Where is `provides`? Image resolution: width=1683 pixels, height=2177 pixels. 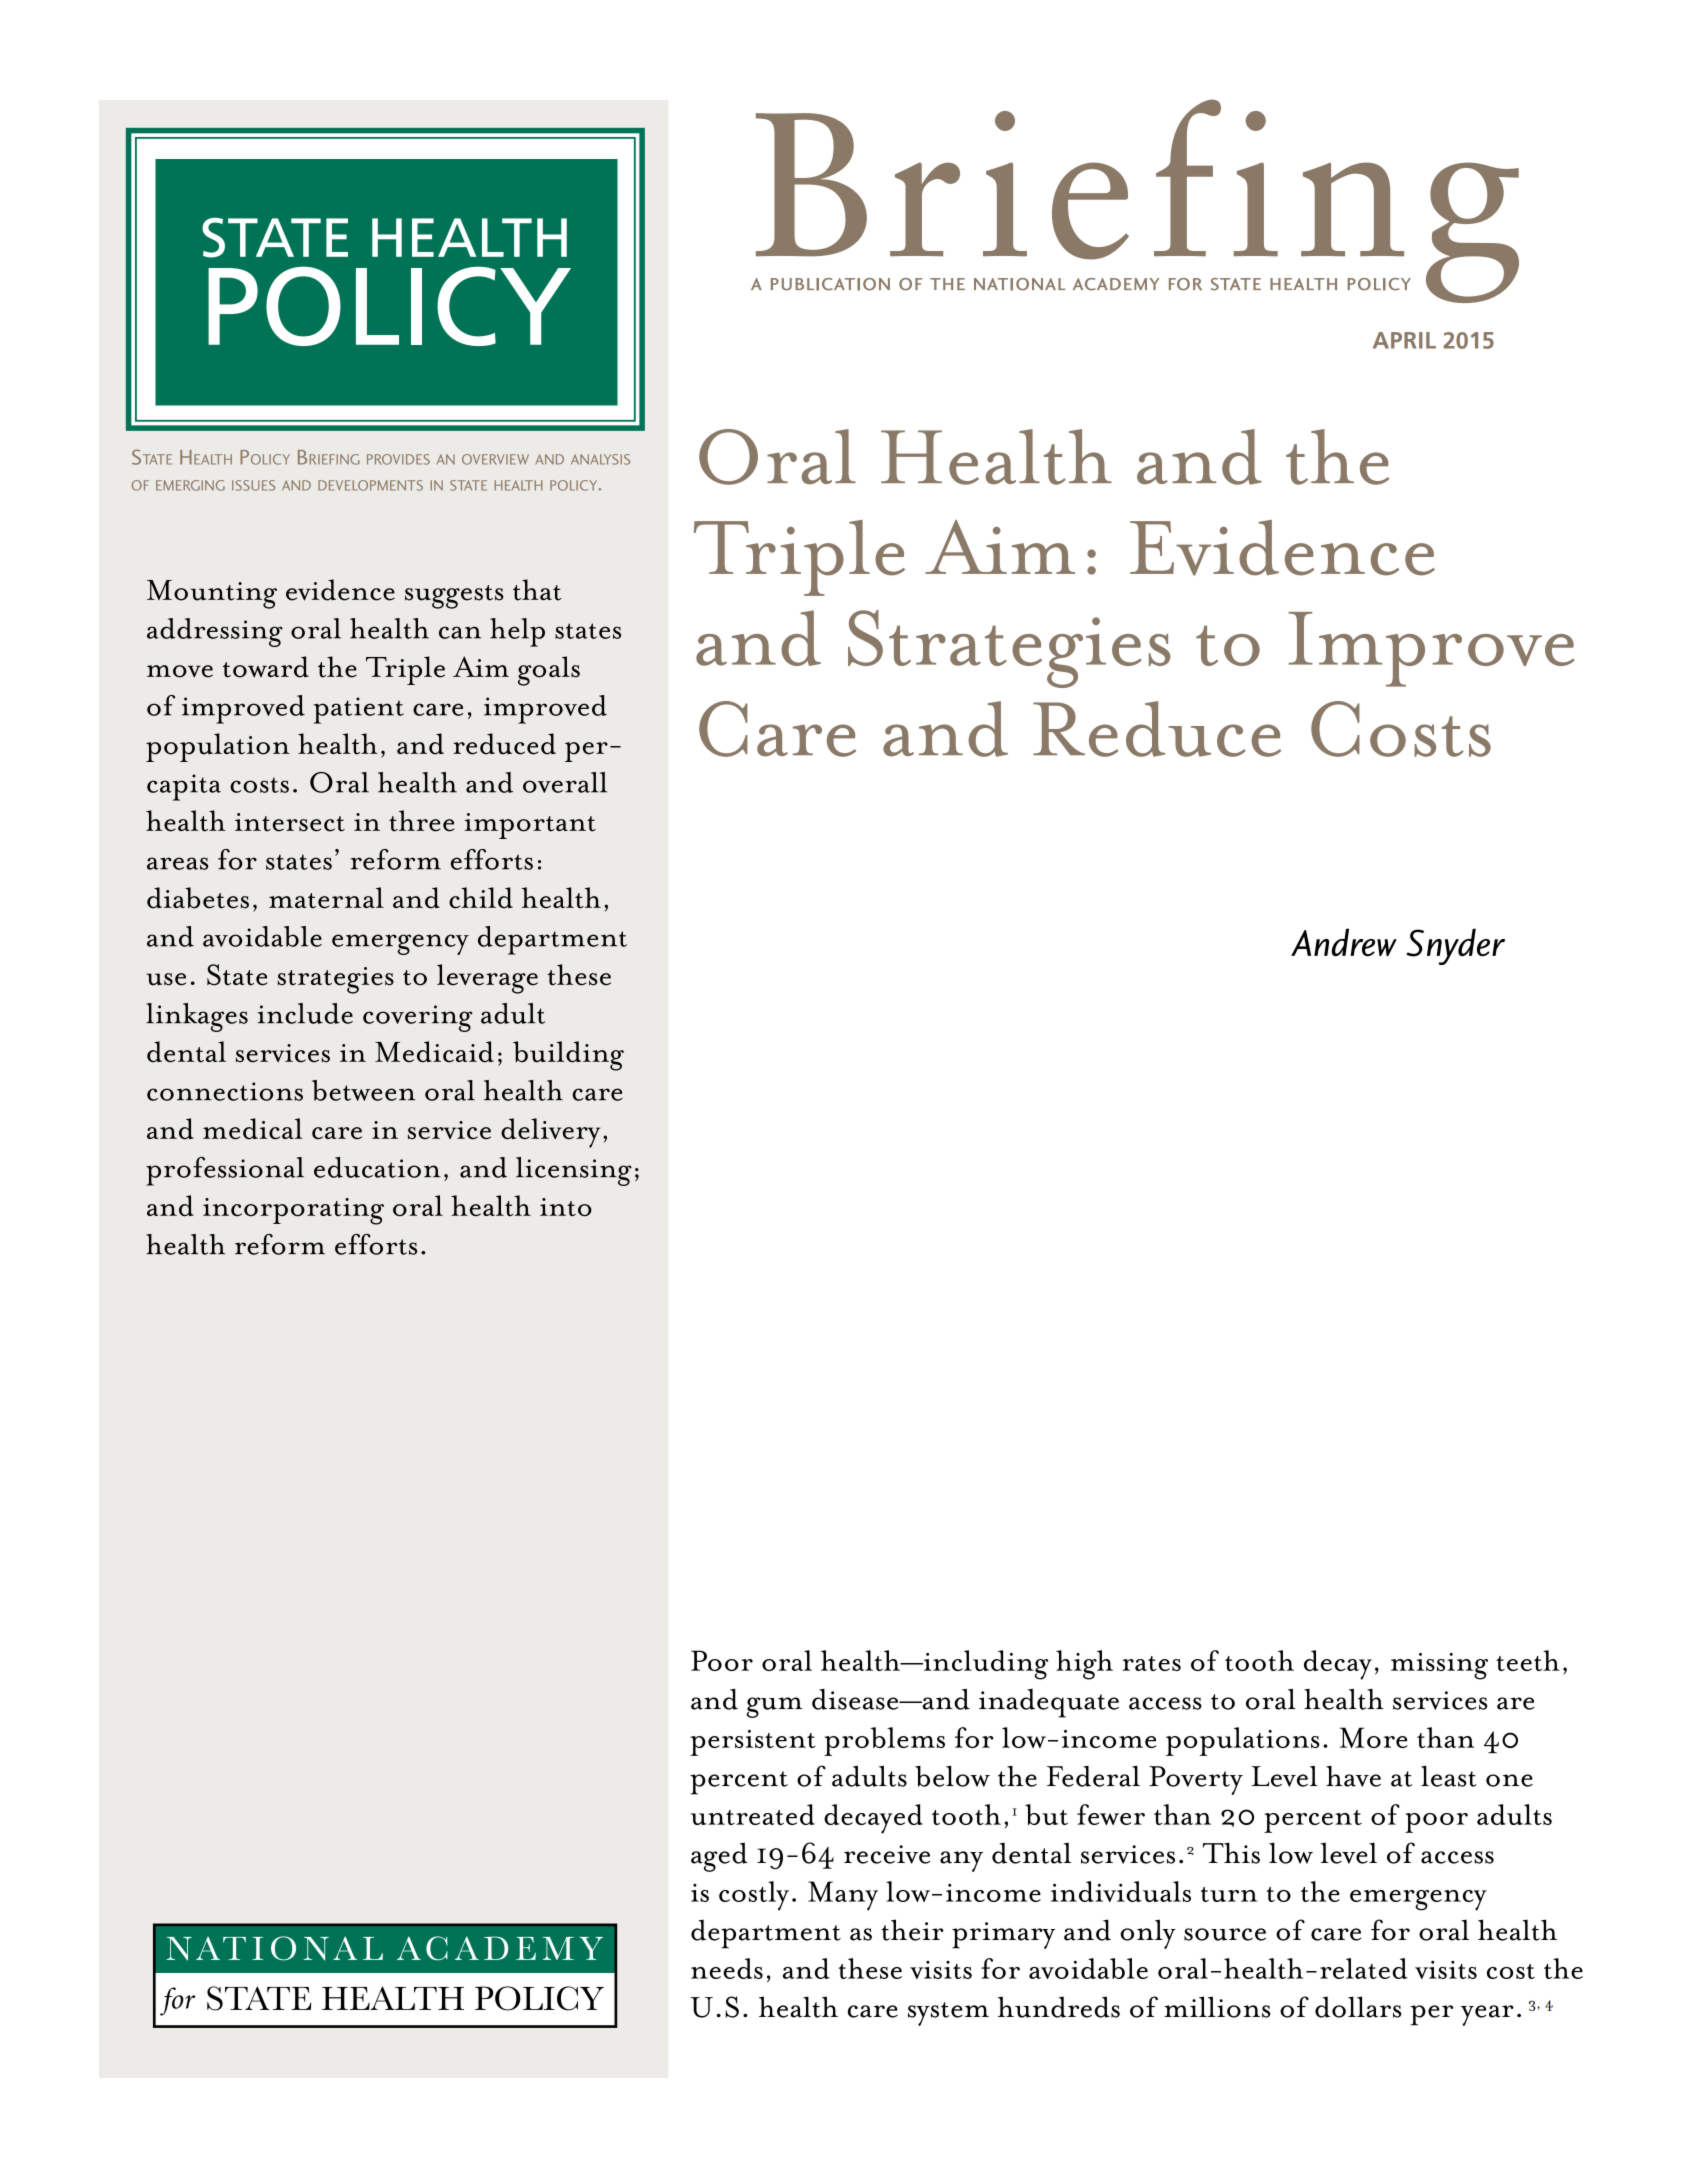 provides is located at coordinates (398, 459).
